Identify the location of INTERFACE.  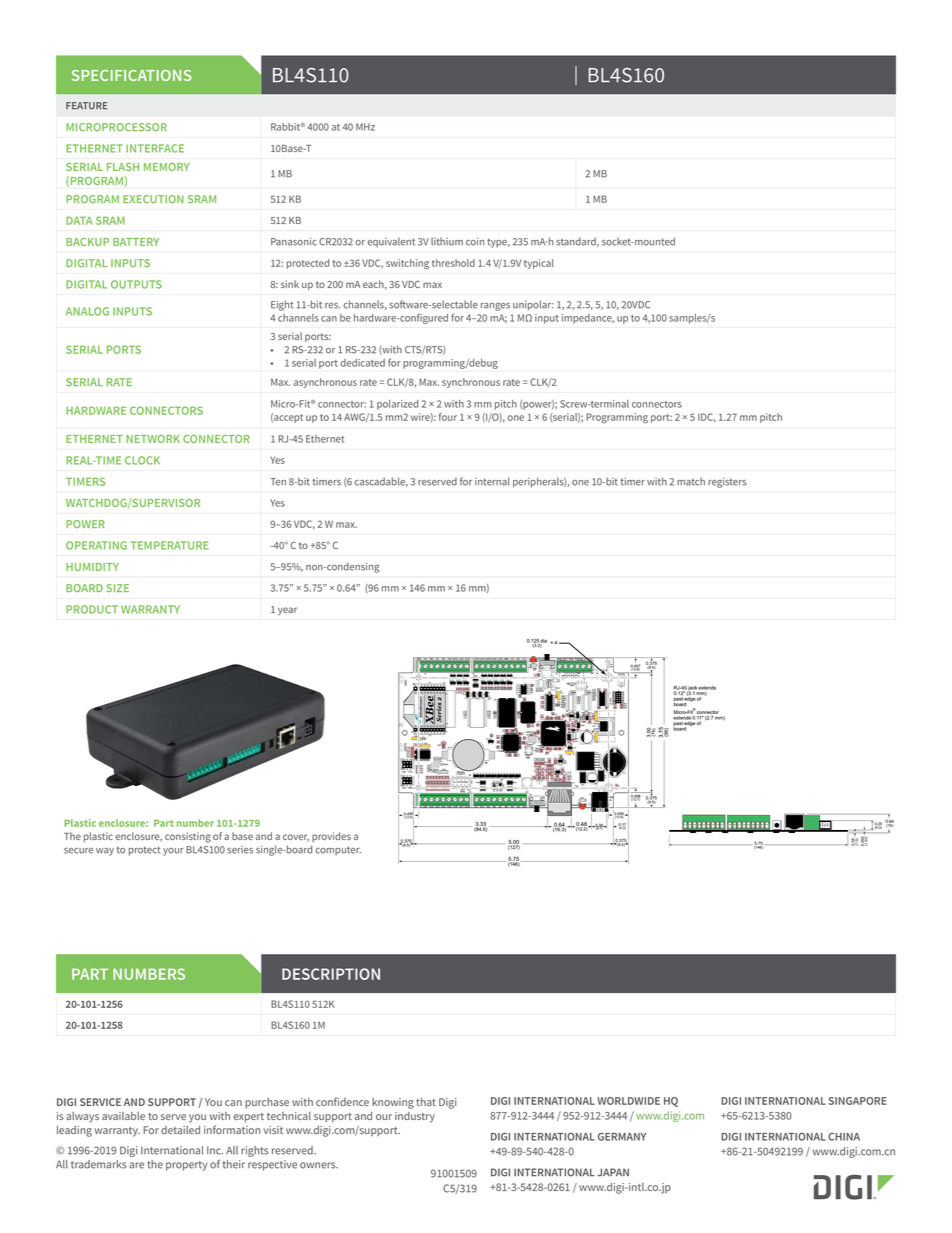
(155, 148).
